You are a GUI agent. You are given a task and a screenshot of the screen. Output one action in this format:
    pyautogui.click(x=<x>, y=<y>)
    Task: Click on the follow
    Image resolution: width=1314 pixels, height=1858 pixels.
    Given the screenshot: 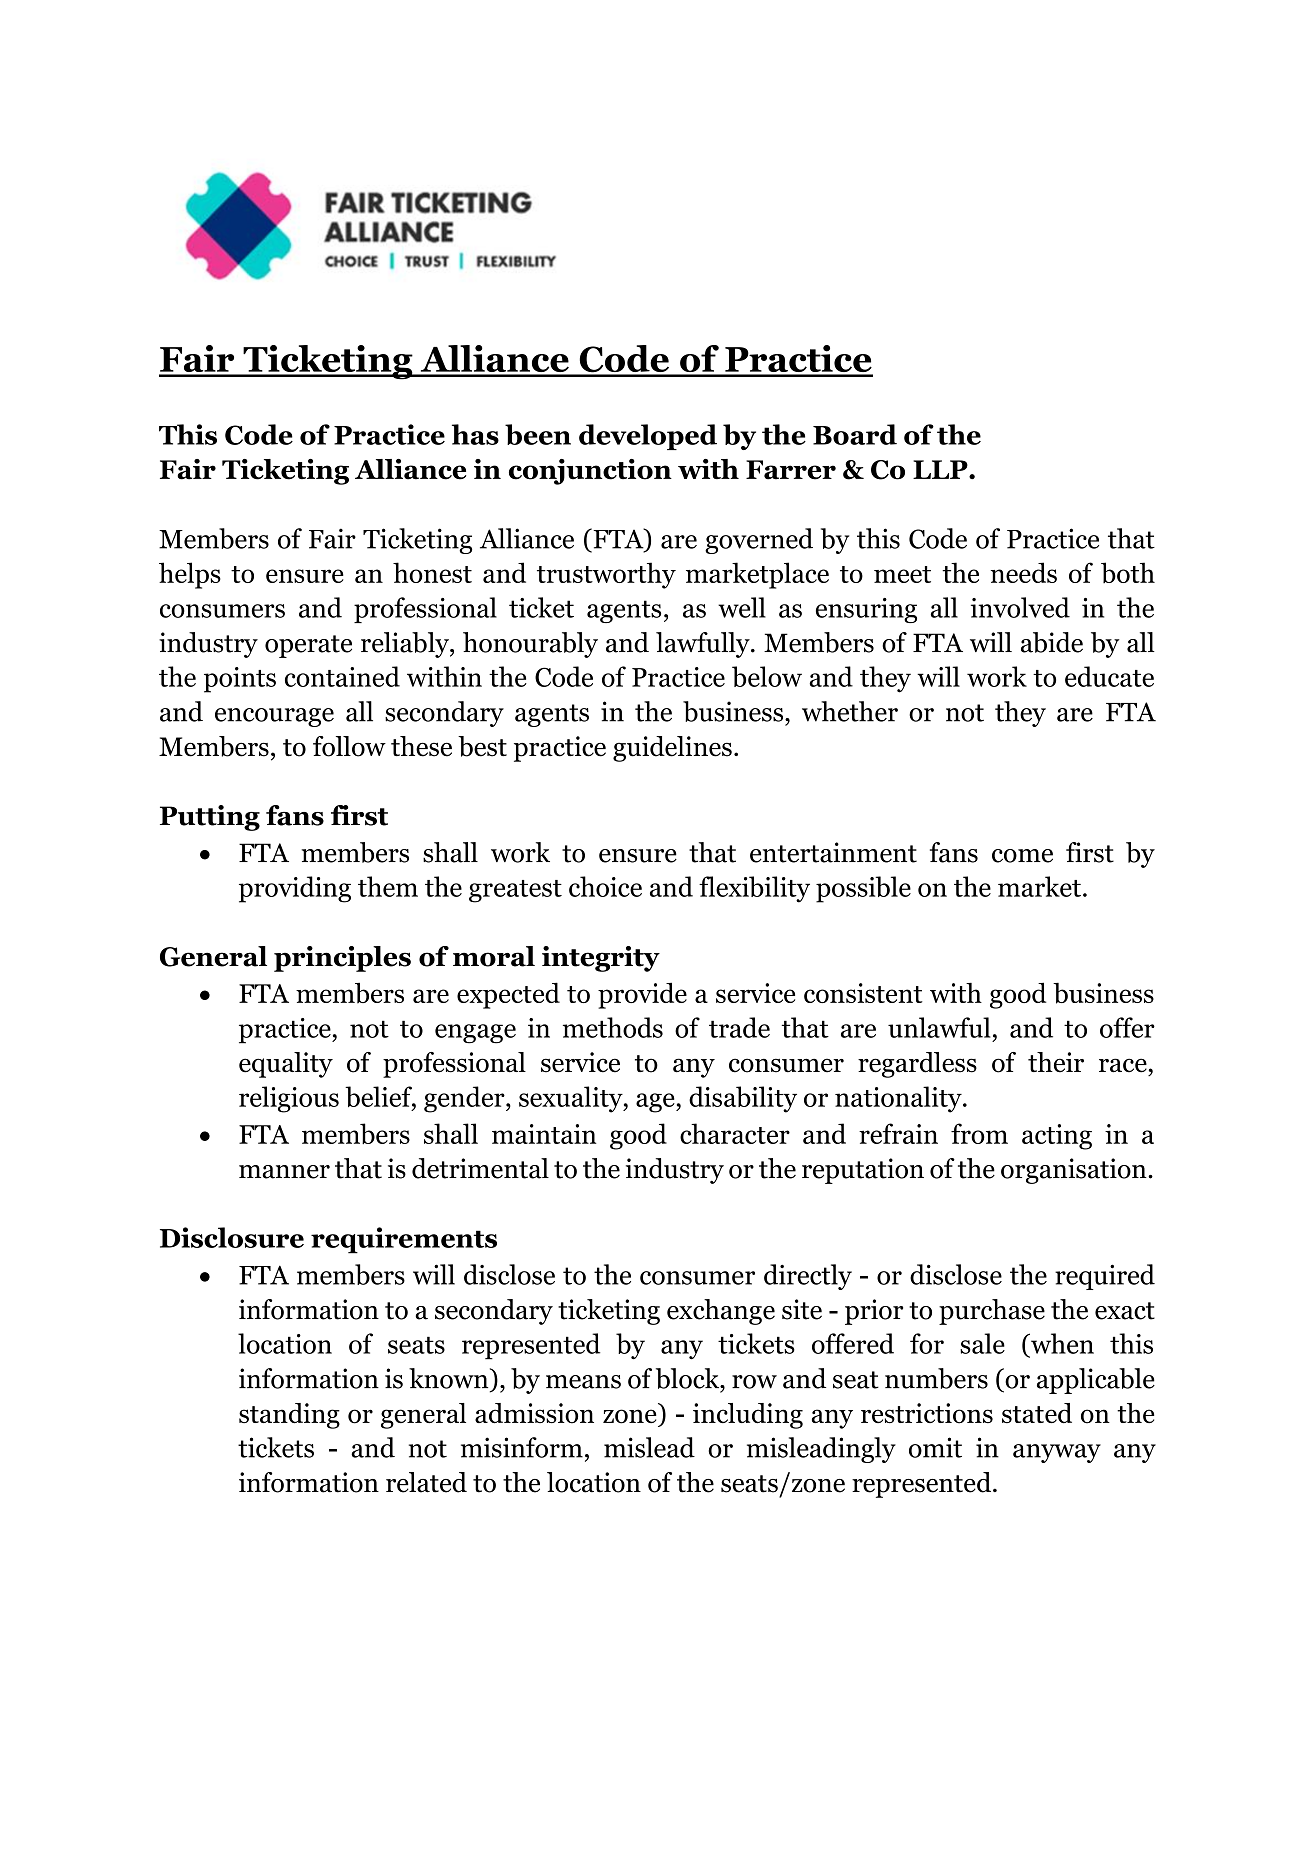 What is the action you would take?
    pyautogui.click(x=349, y=746)
